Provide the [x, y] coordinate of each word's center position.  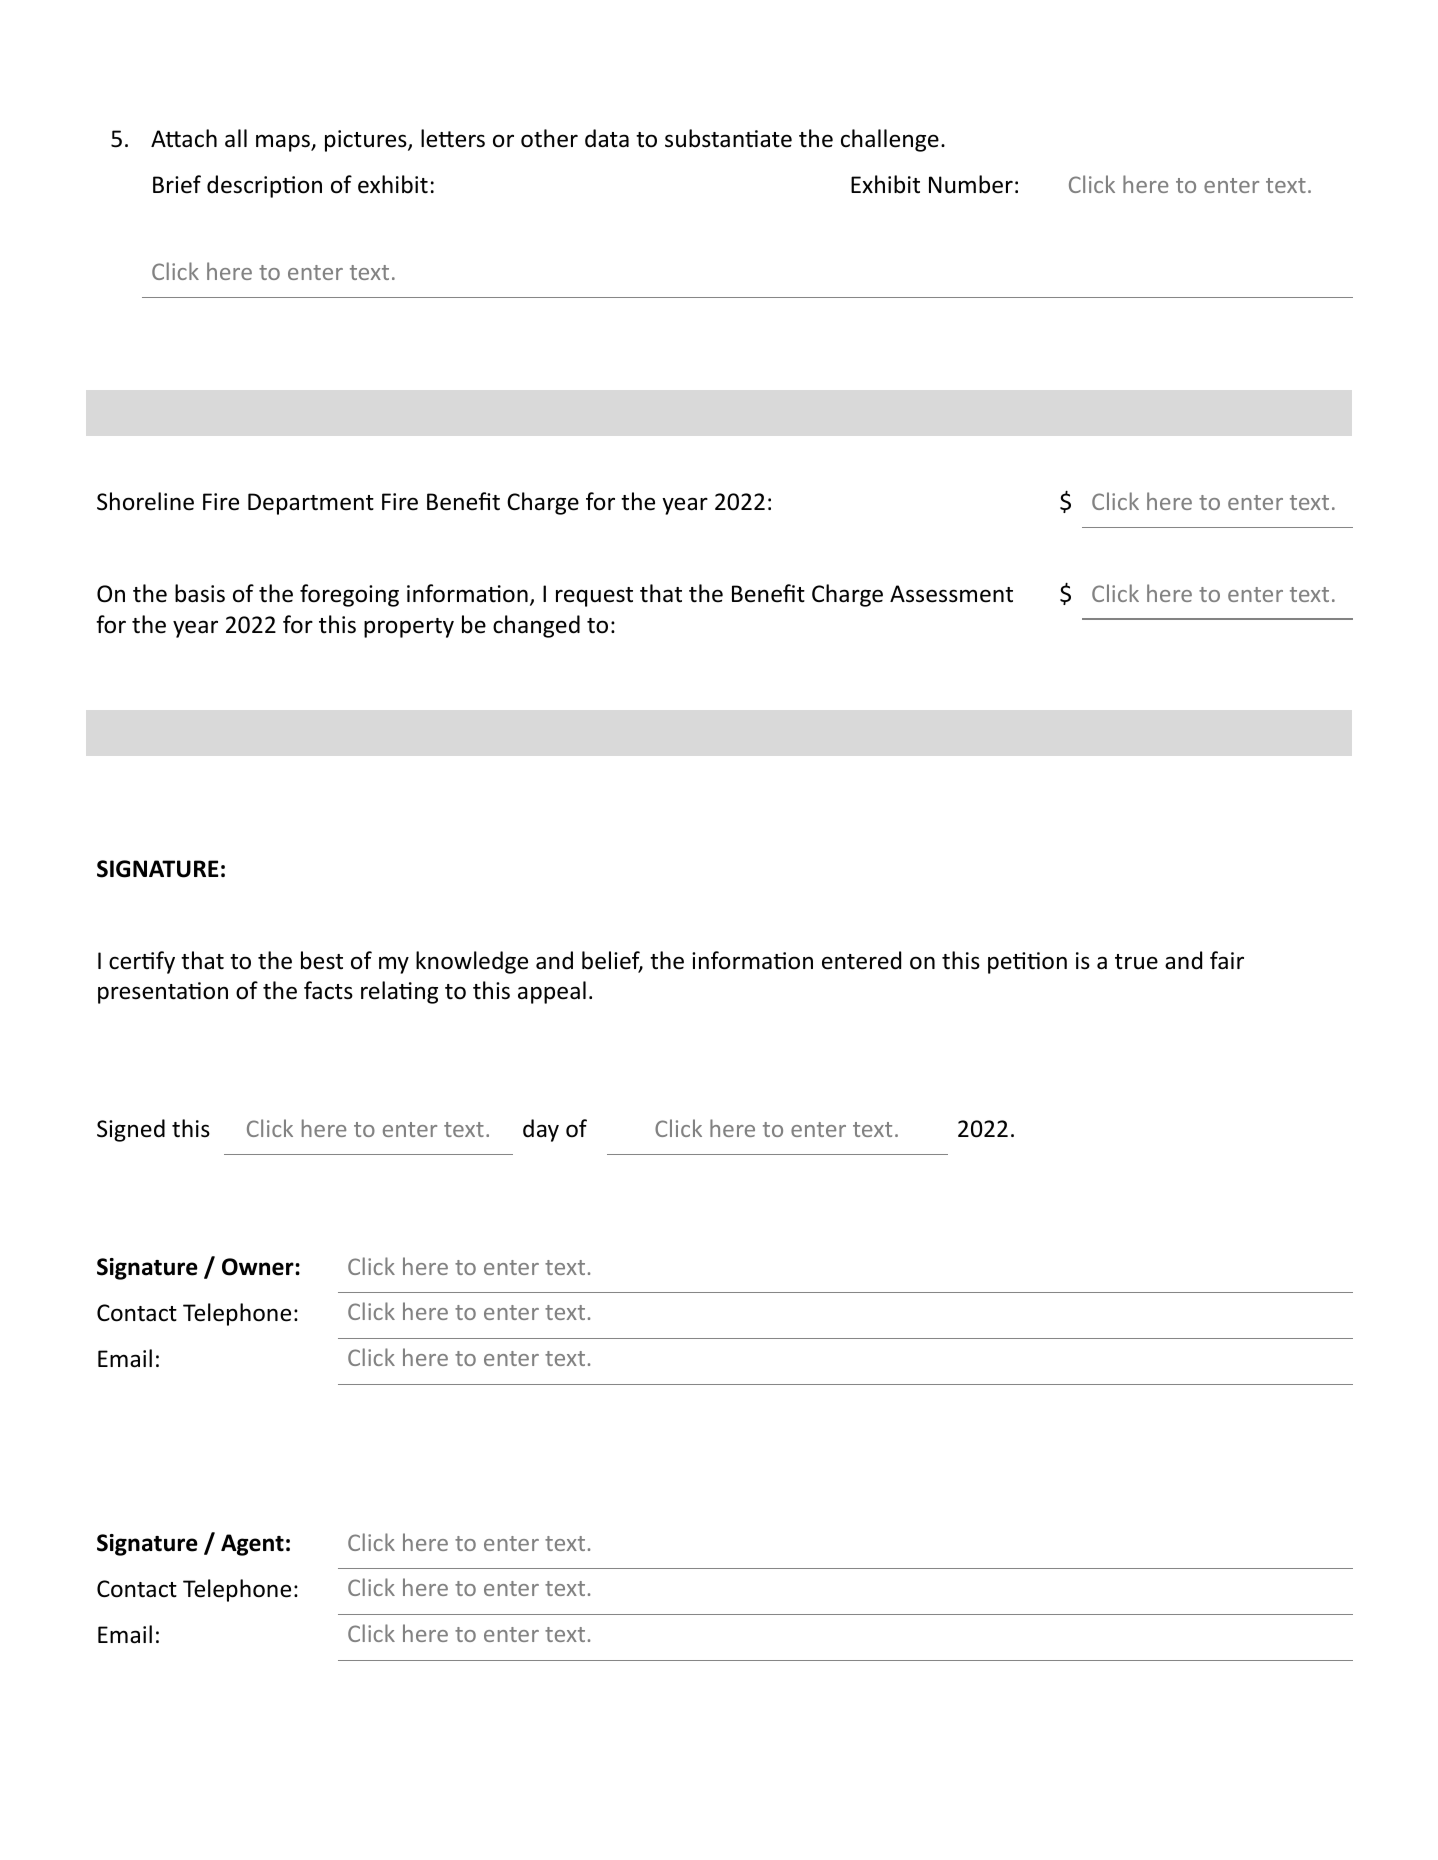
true [1136, 962]
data [607, 138]
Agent [252, 1545]
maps [284, 143]
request [594, 597]
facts [328, 990]
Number [971, 184]
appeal [552, 992]
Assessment [951, 594]
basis [200, 593]
